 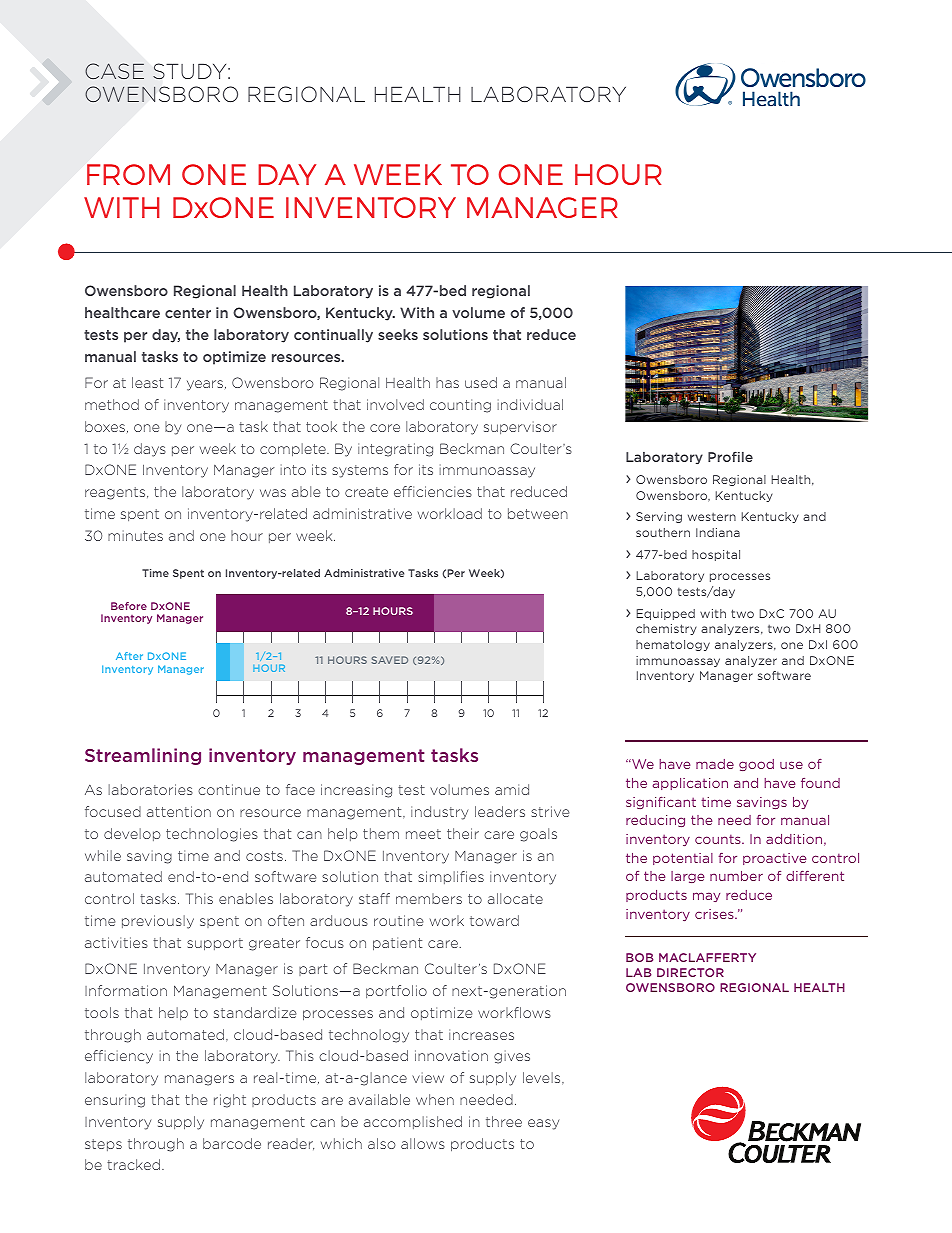 What do you see at coordinates (179, 811) in the document?
I see `attention` at bounding box center [179, 811].
